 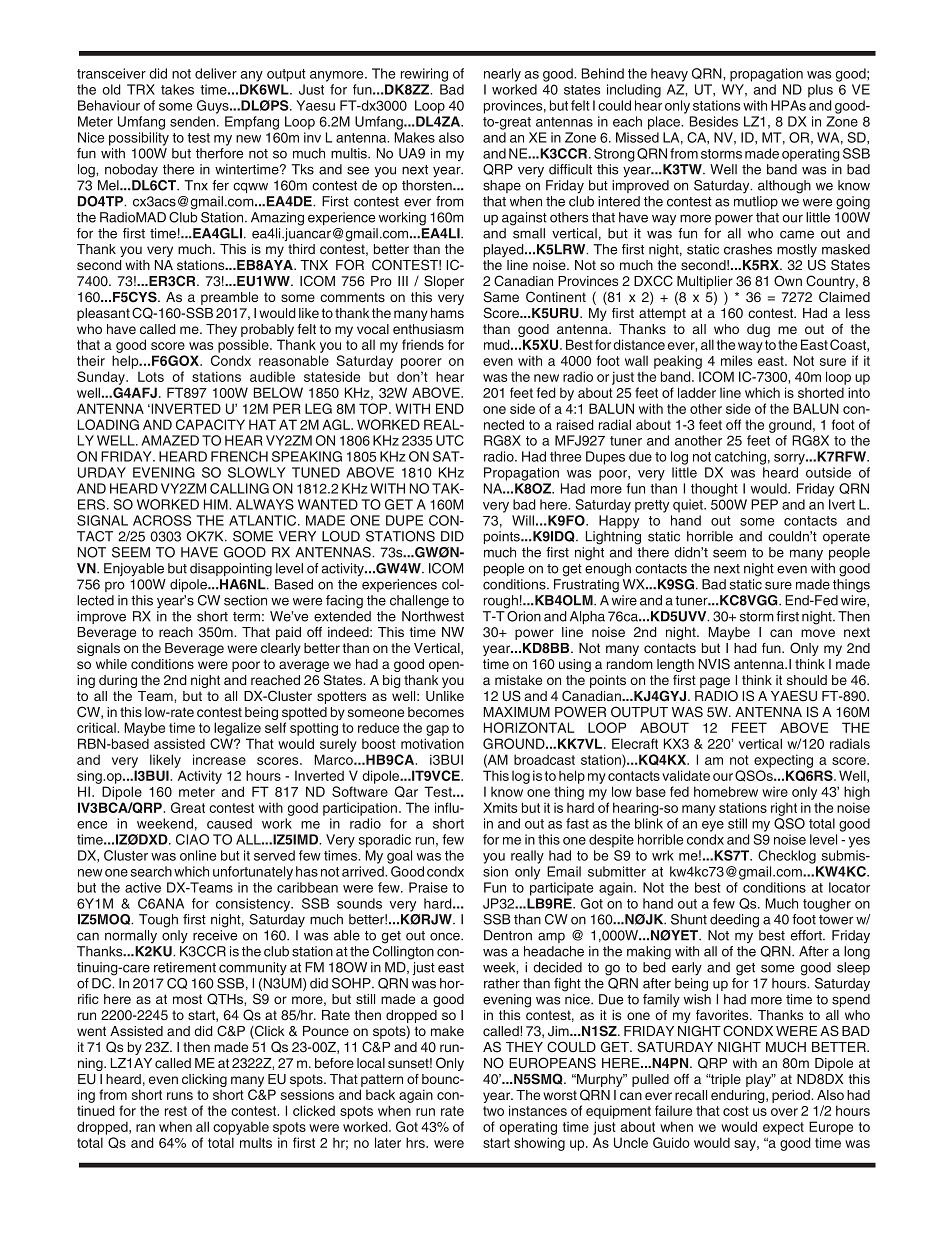 What do you see at coordinates (820, 91) in the image?
I see `plus` at bounding box center [820, 91].
